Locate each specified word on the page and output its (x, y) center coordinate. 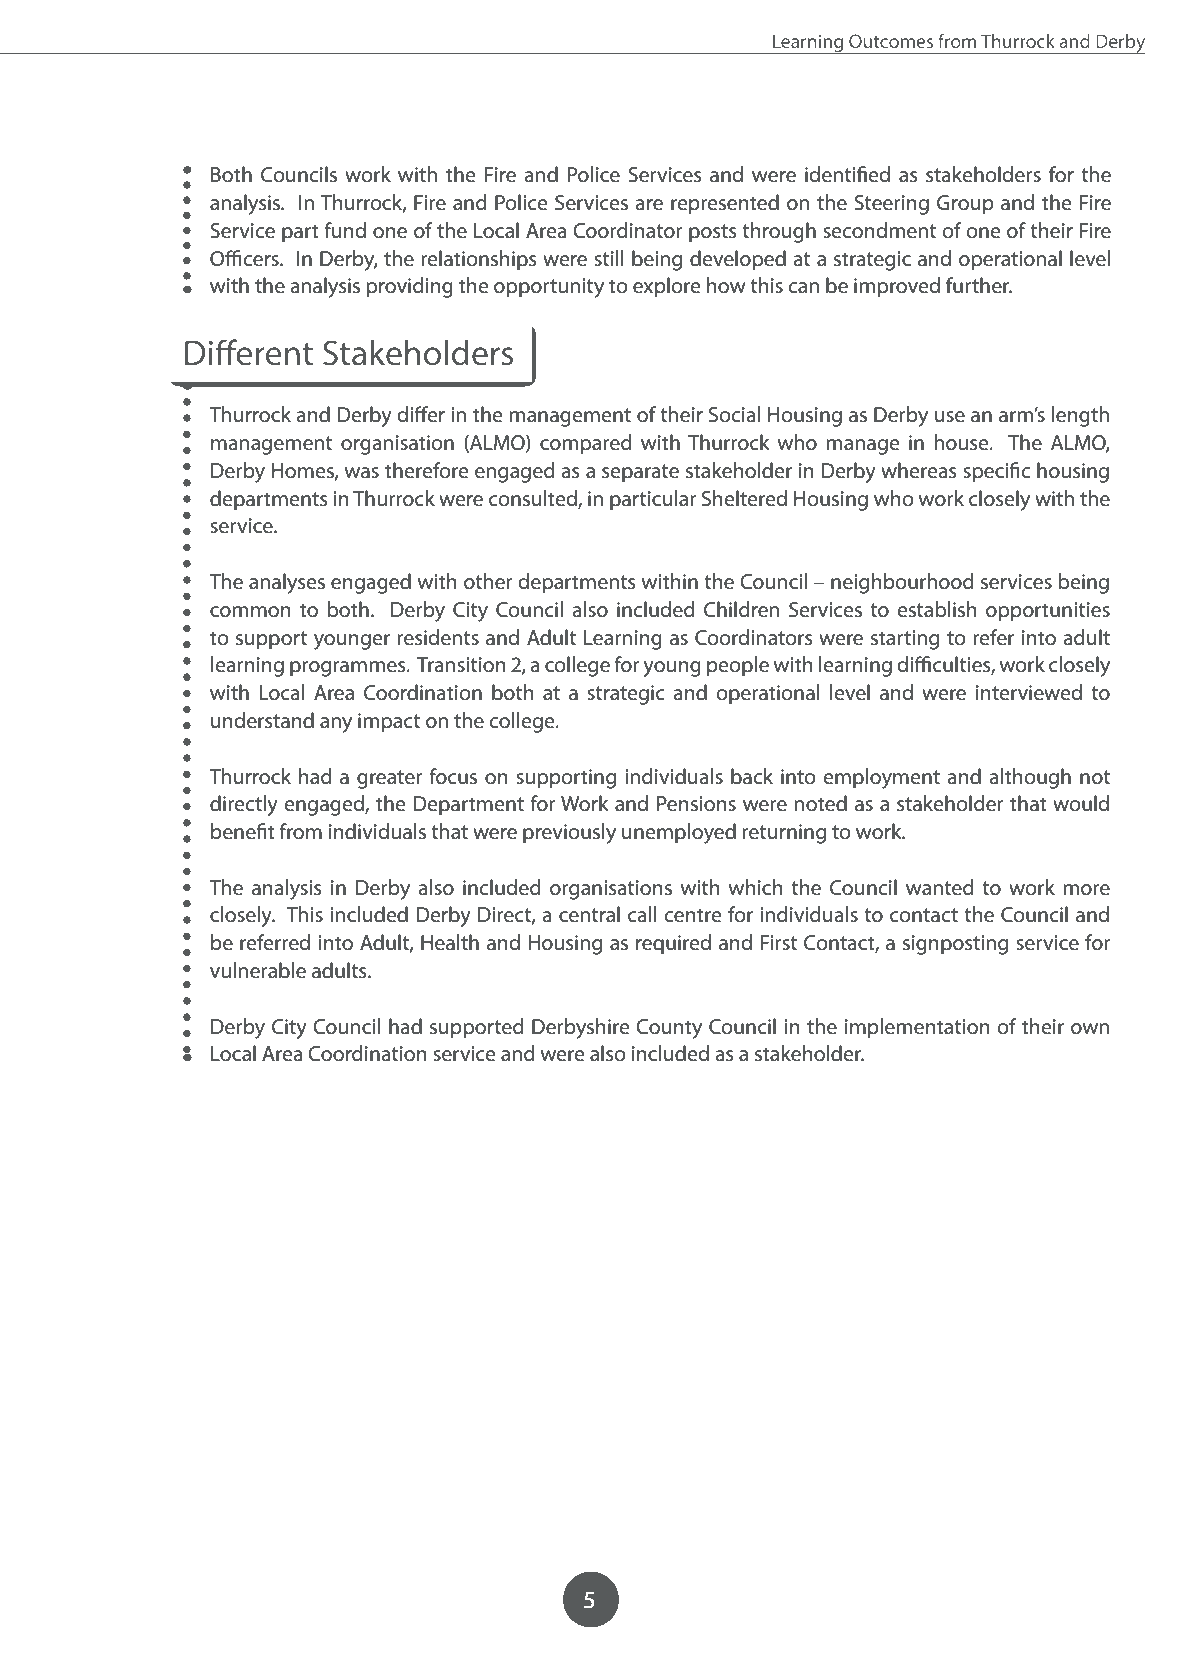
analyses (287, 583)
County (669, 1029)
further (979, 285)
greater (390, 779)
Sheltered (744, 498)
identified (847, 174)
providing (409, 287)
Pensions (696, 804)
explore (667, 287)
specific (996, 472)
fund (345, 230)
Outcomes (891, 41)
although (1030, 778)
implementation (917, 1028)
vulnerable (258, 970)
